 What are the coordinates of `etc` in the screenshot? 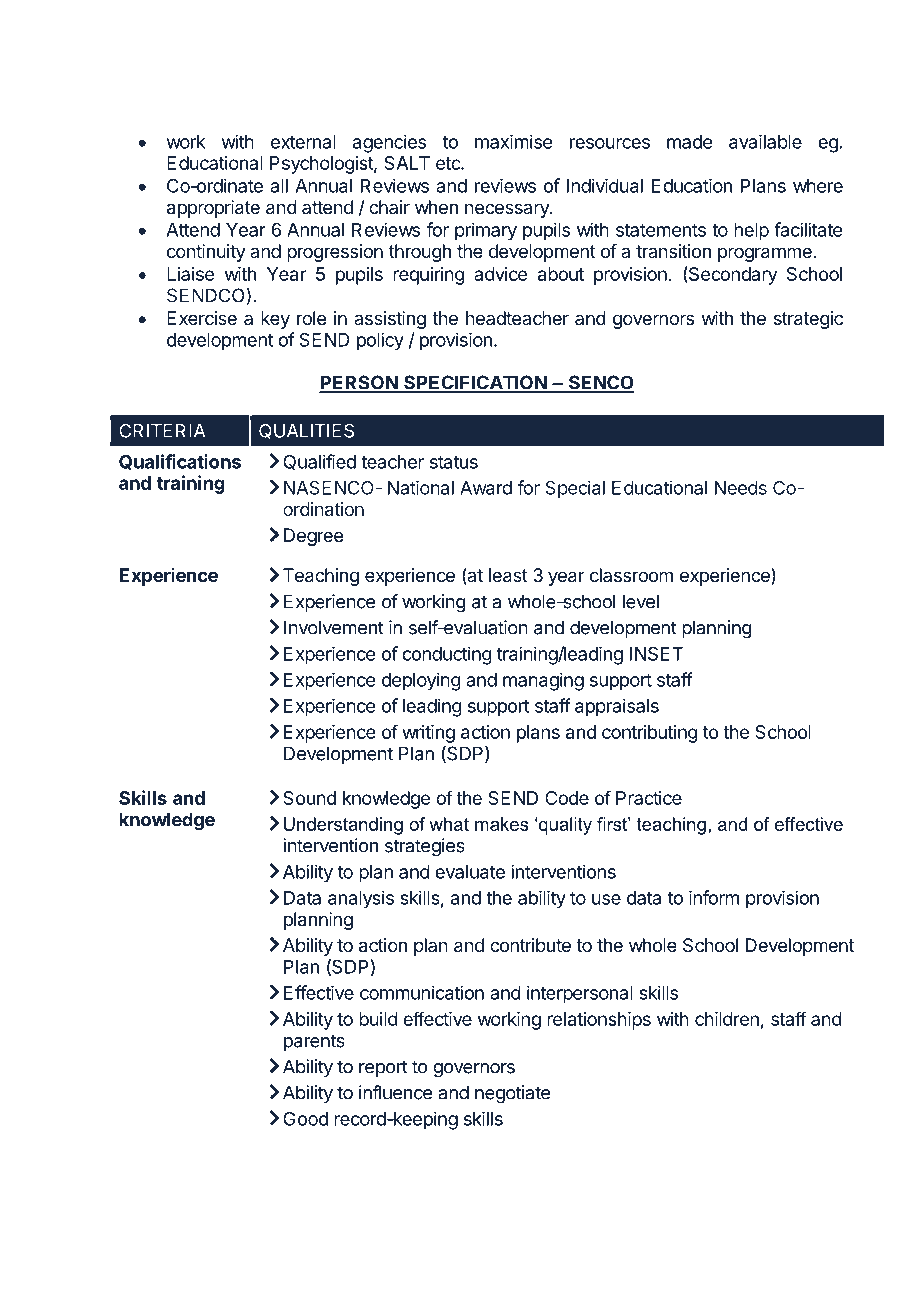 It's located at (449, 163).
